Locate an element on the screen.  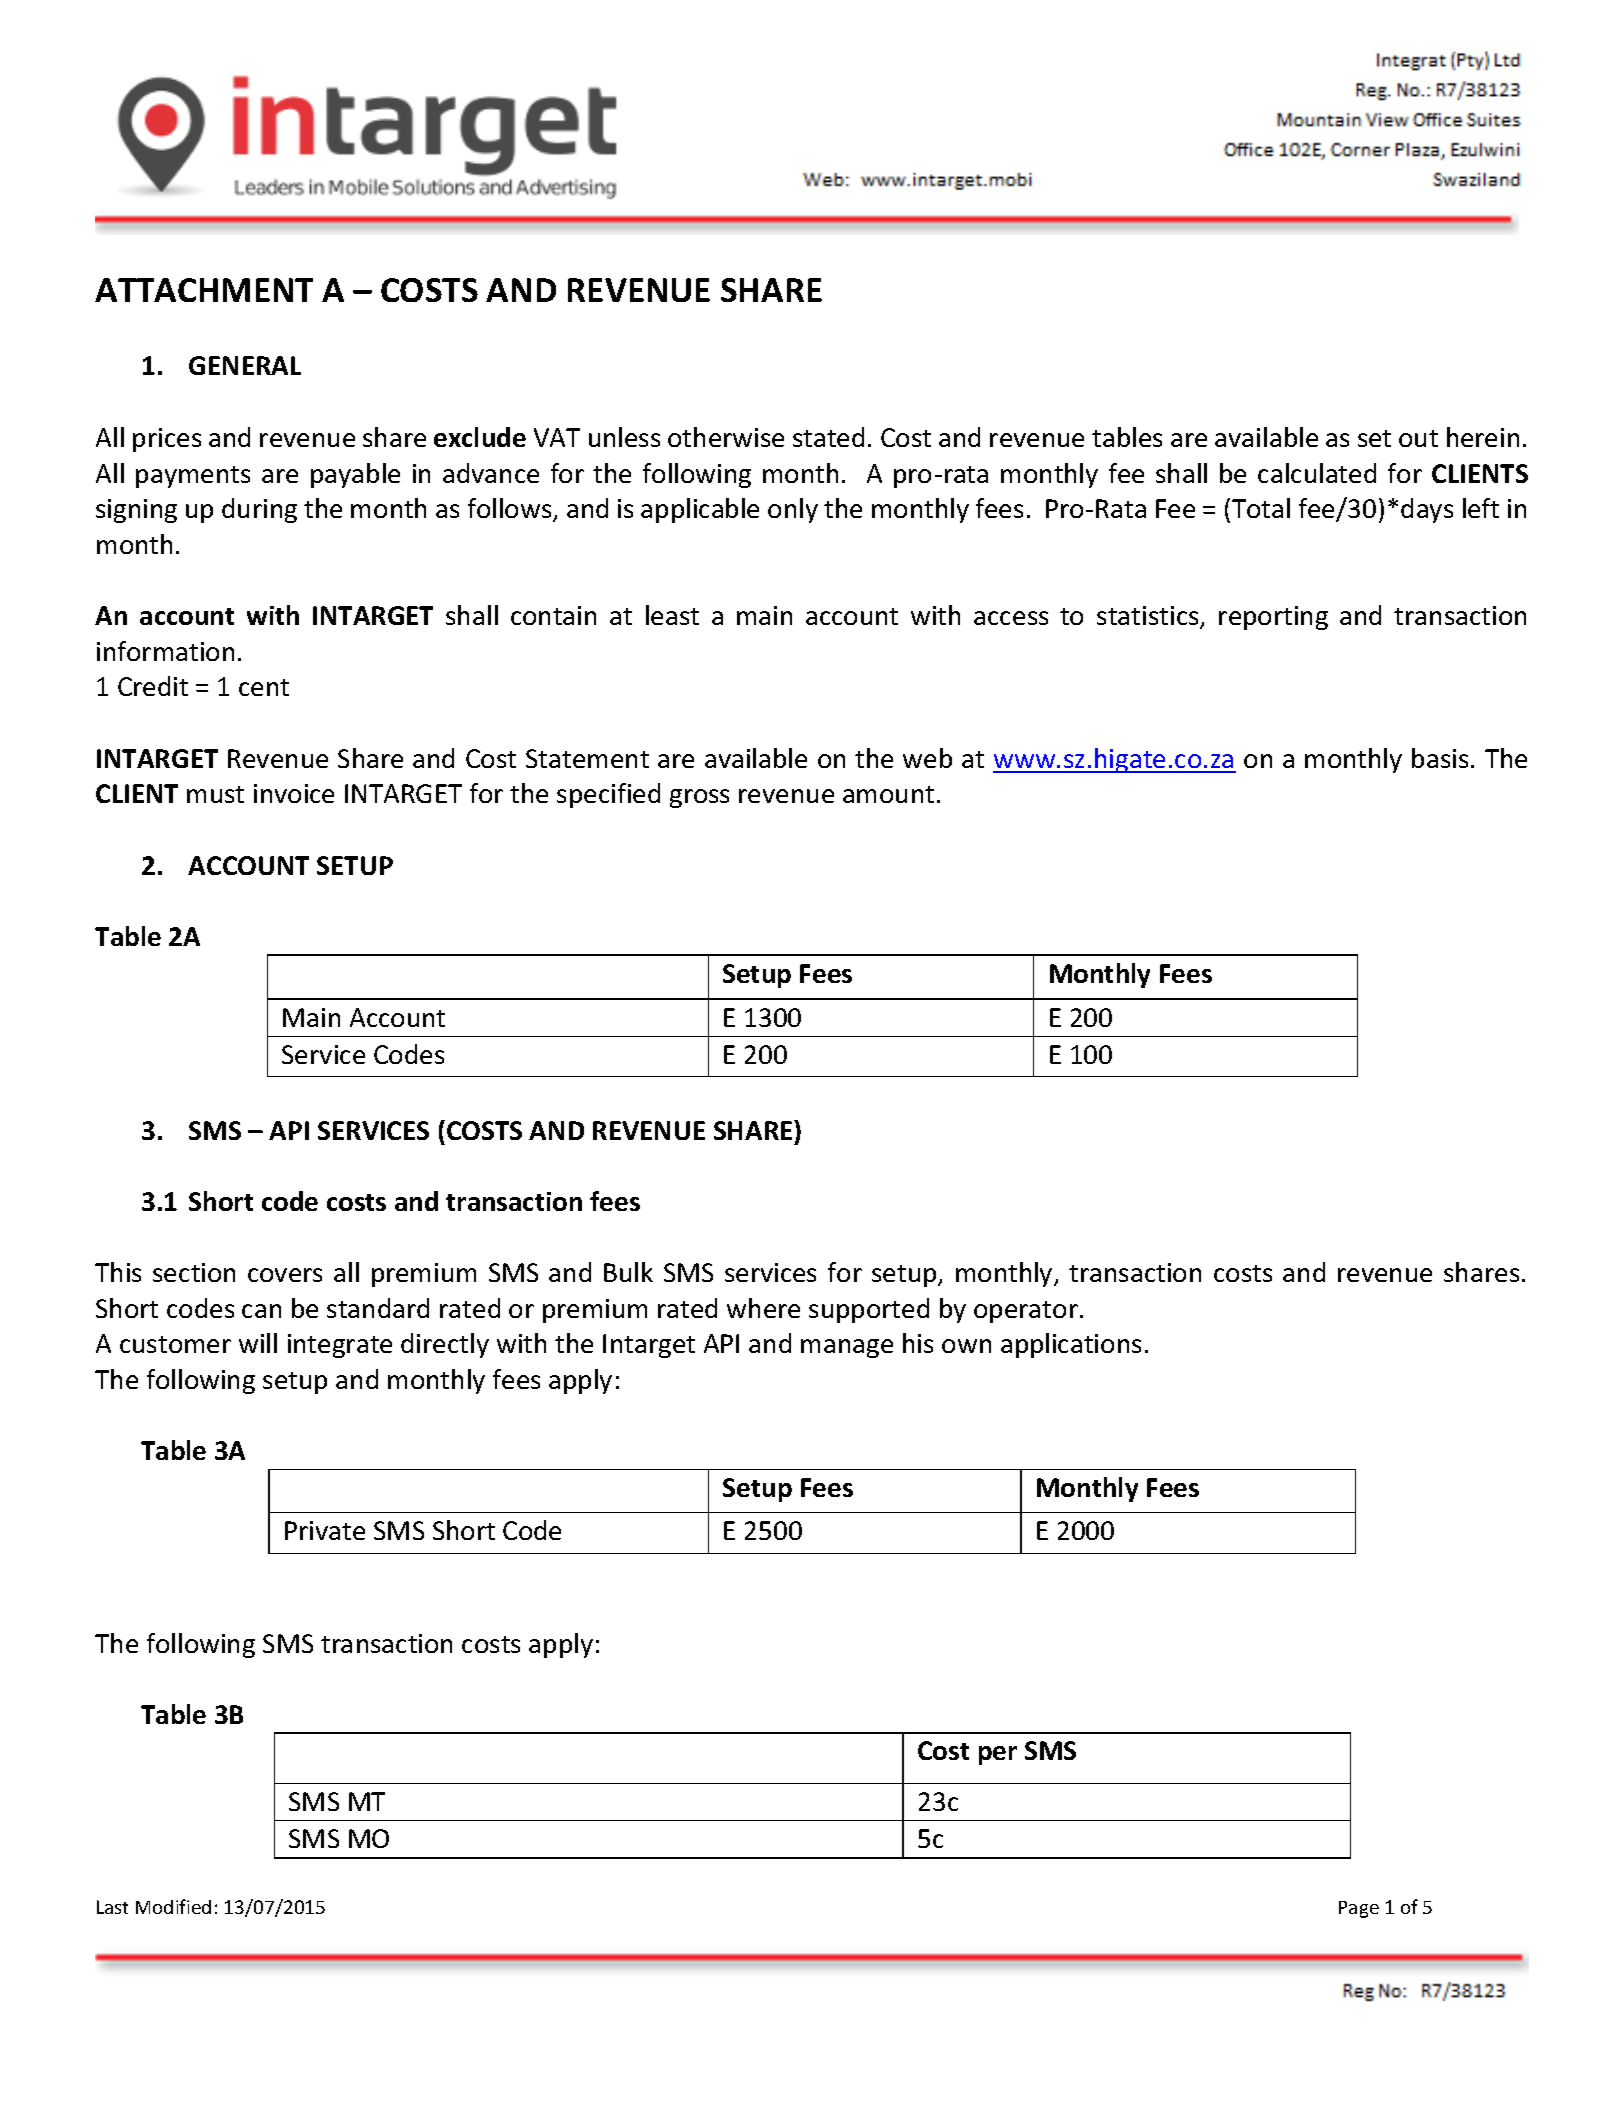
GENERAL is located at coordinates (245, 365).
